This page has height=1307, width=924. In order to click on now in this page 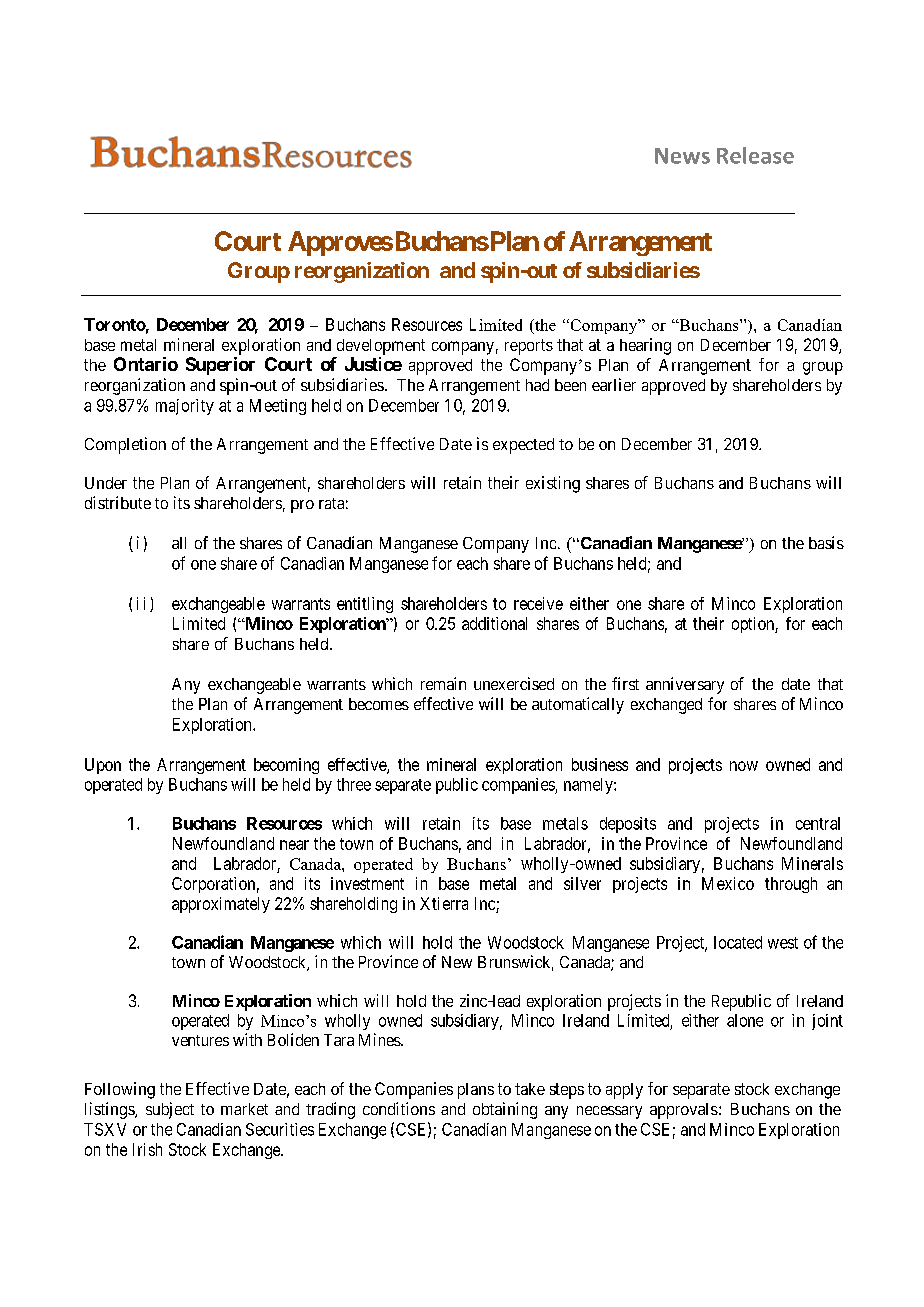, I will do `click(744, 766)`.
